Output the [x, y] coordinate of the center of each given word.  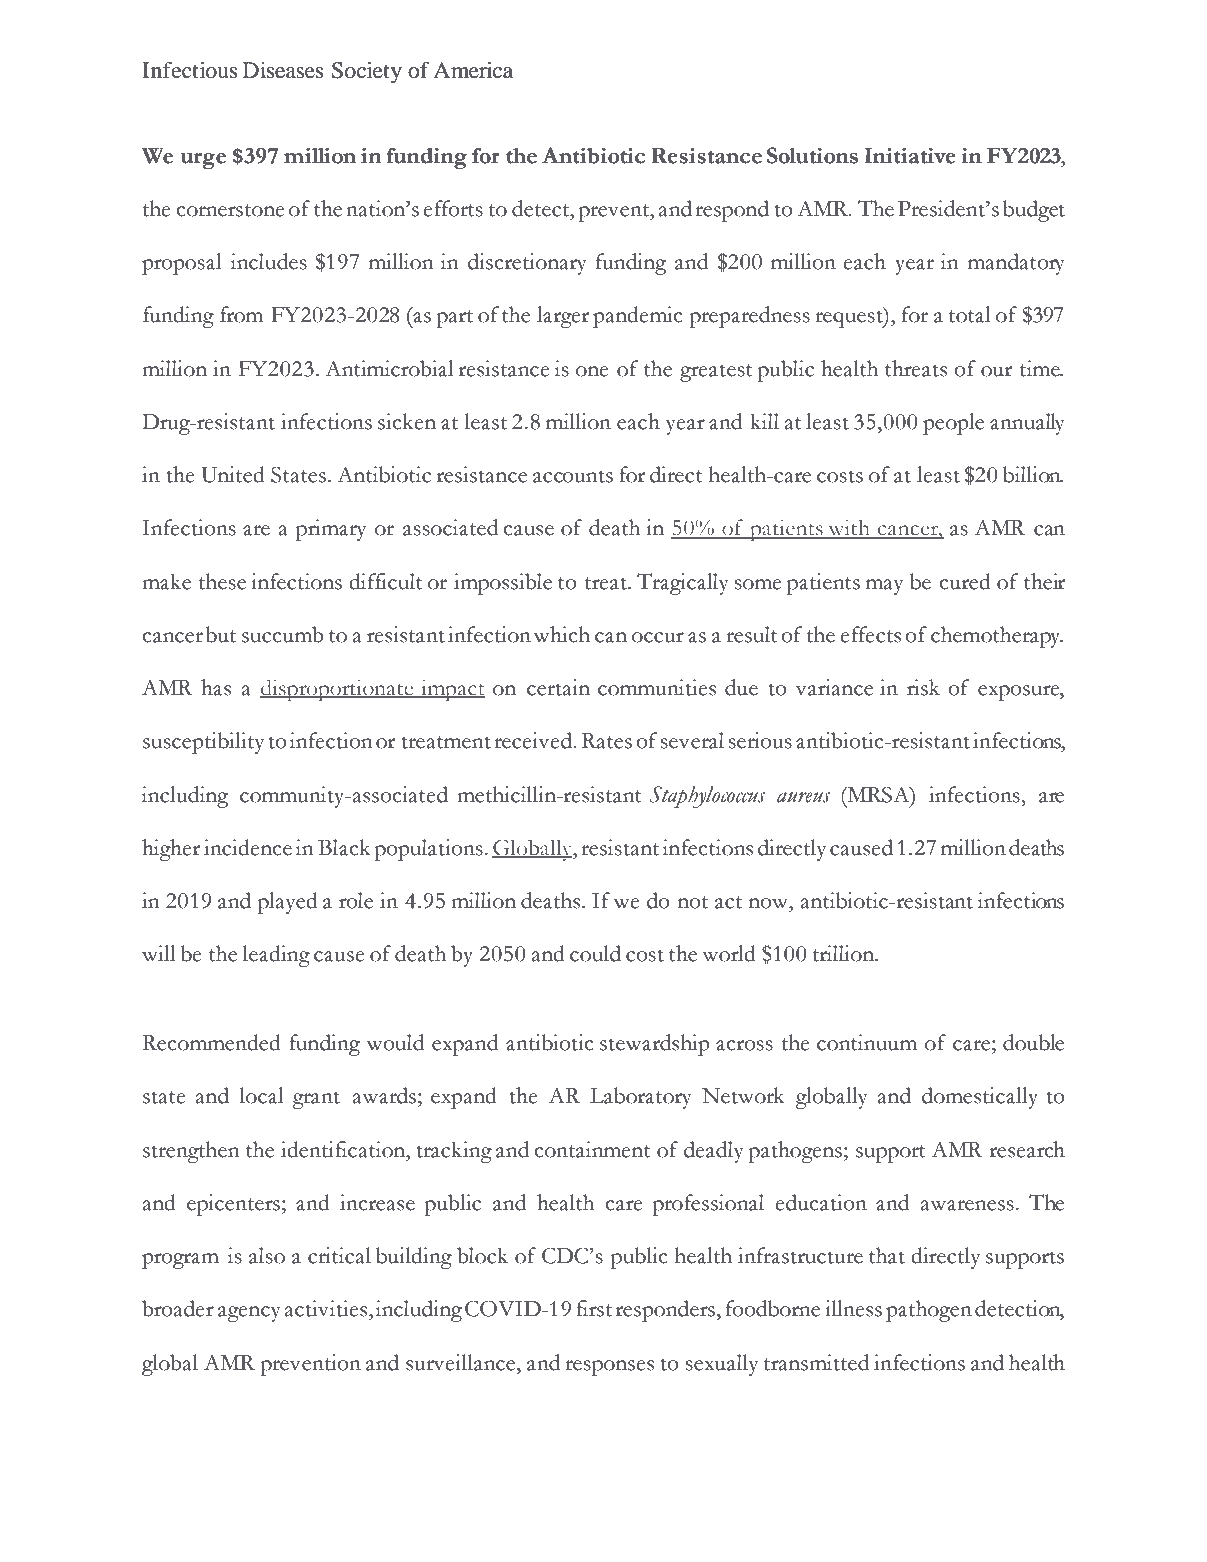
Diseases [283, 70]
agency [249, 1314]
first [594, 1308]
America [473, 70]
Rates [607, 741]
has [216, 687]
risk [923, 687]
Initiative [910, 156]
